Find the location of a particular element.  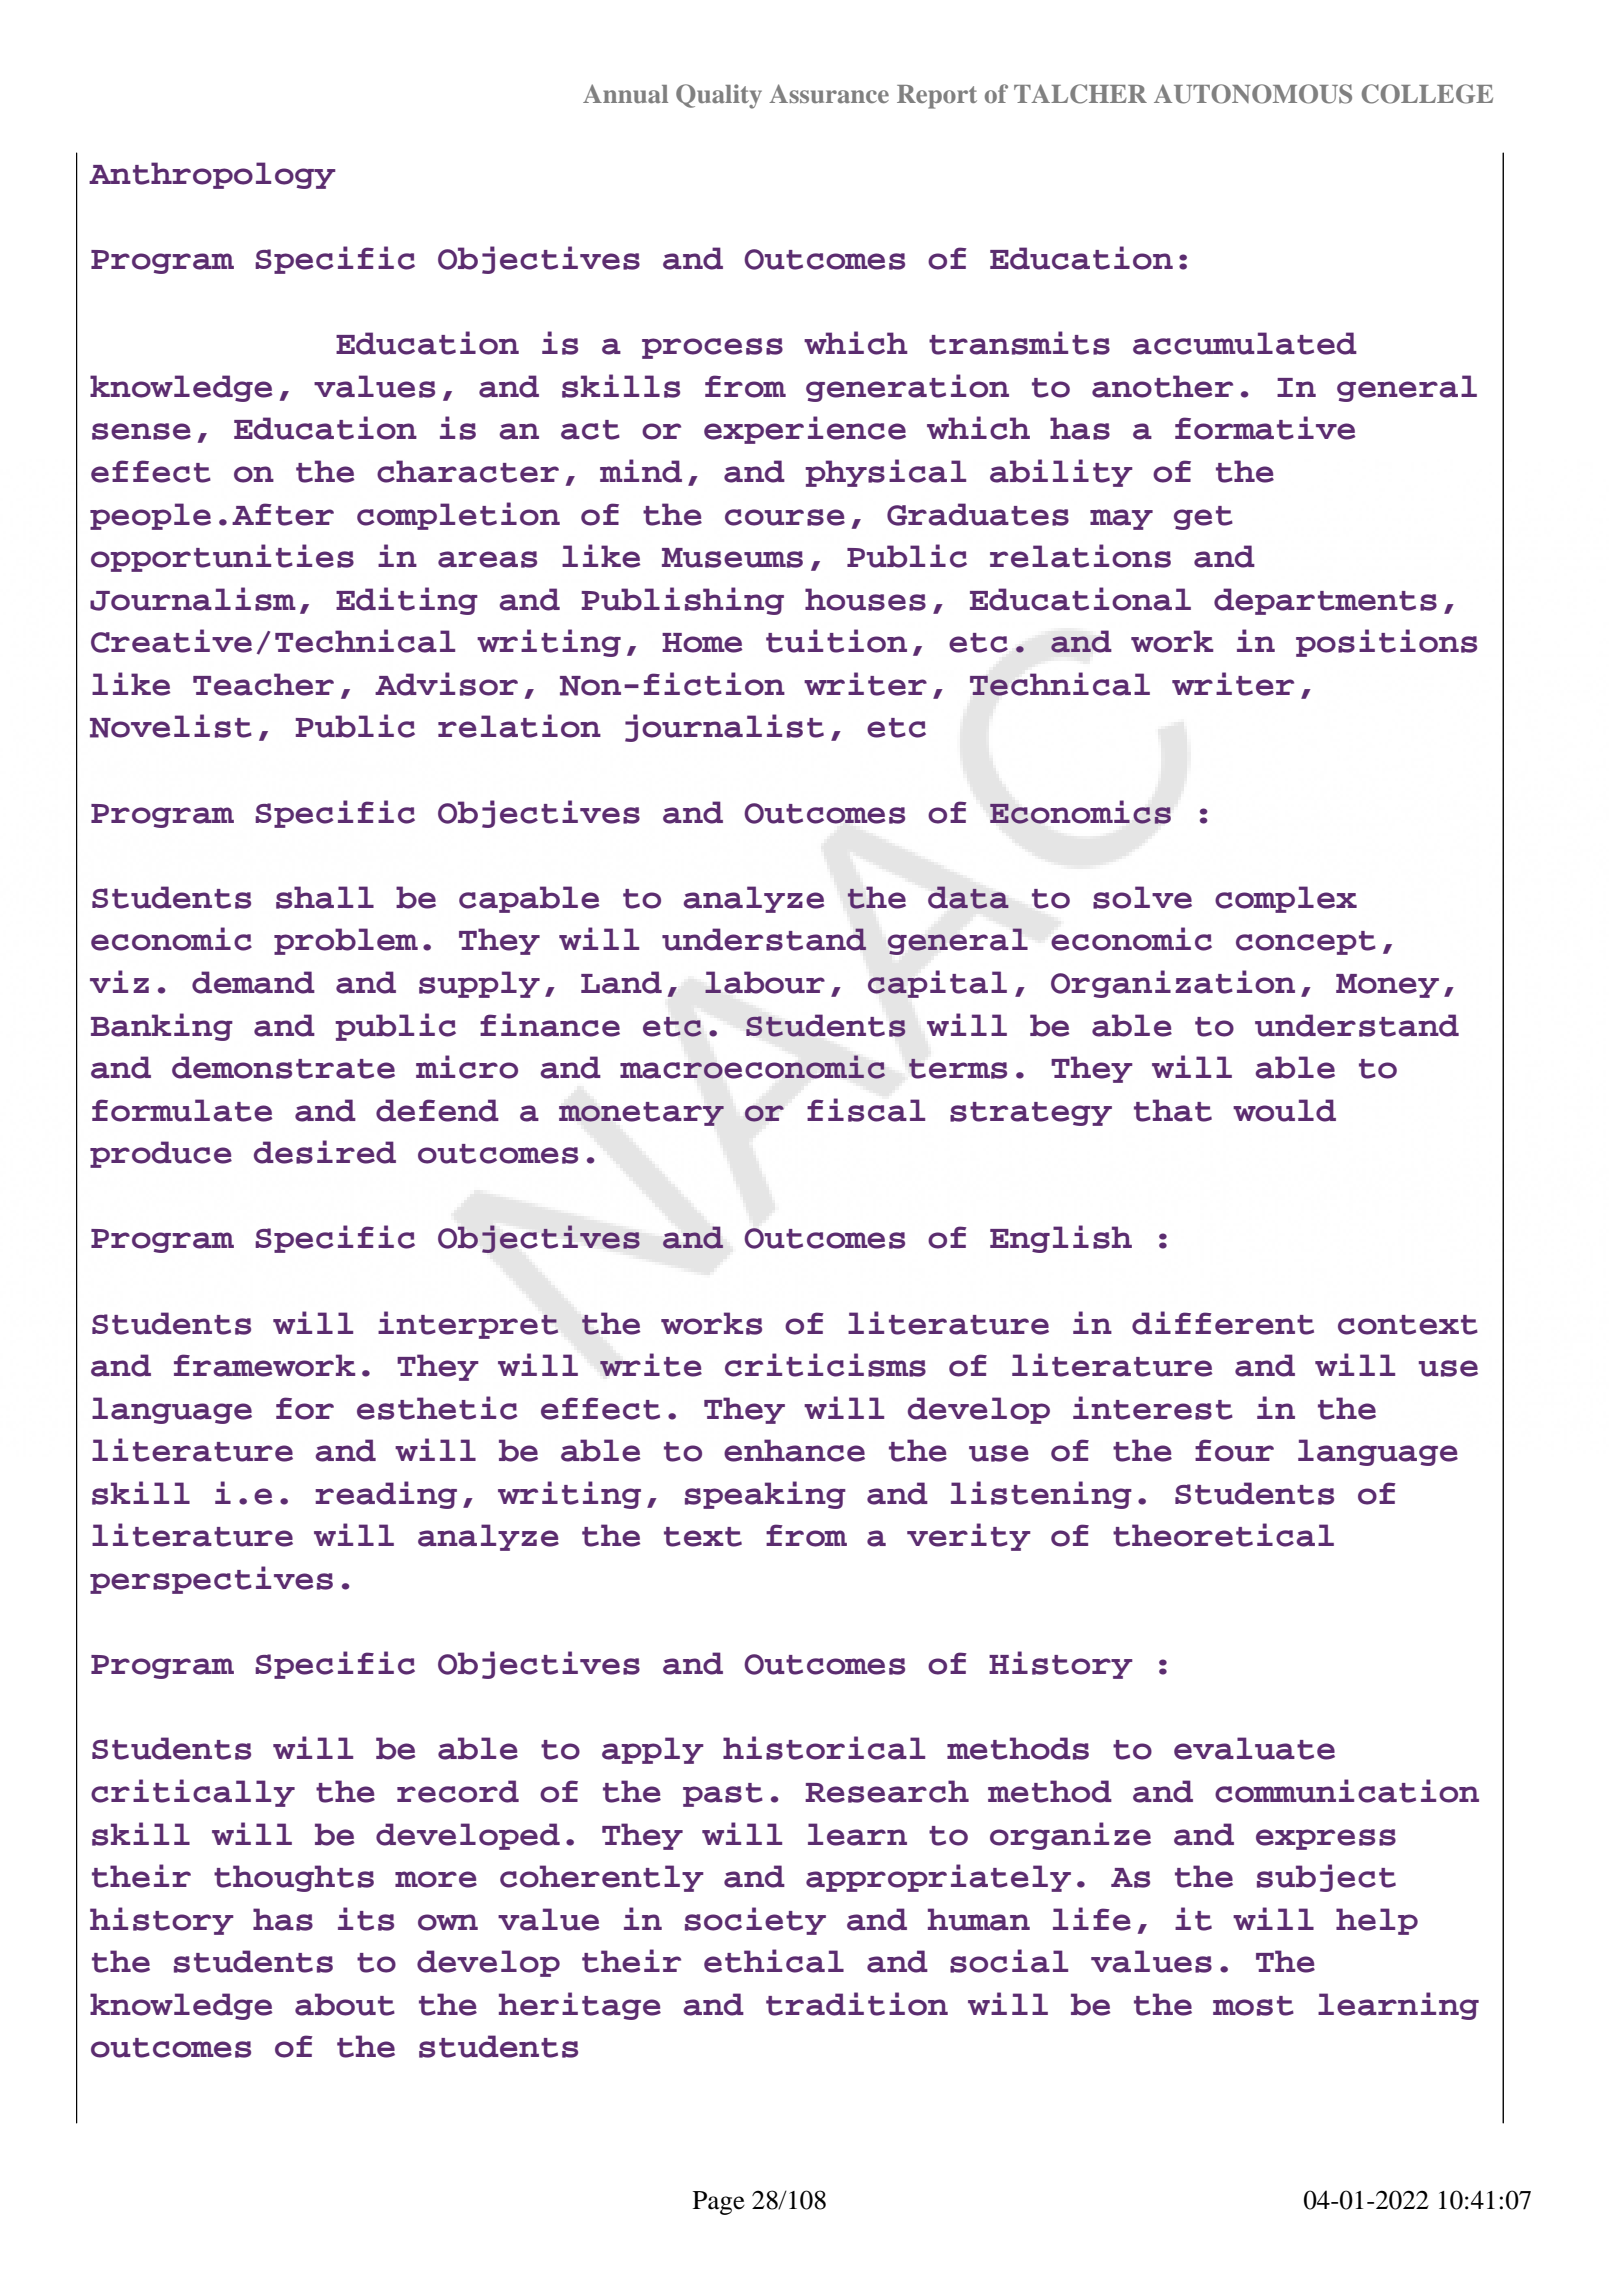

AUTONOMOUS is located at coordinates (1253, 94).
